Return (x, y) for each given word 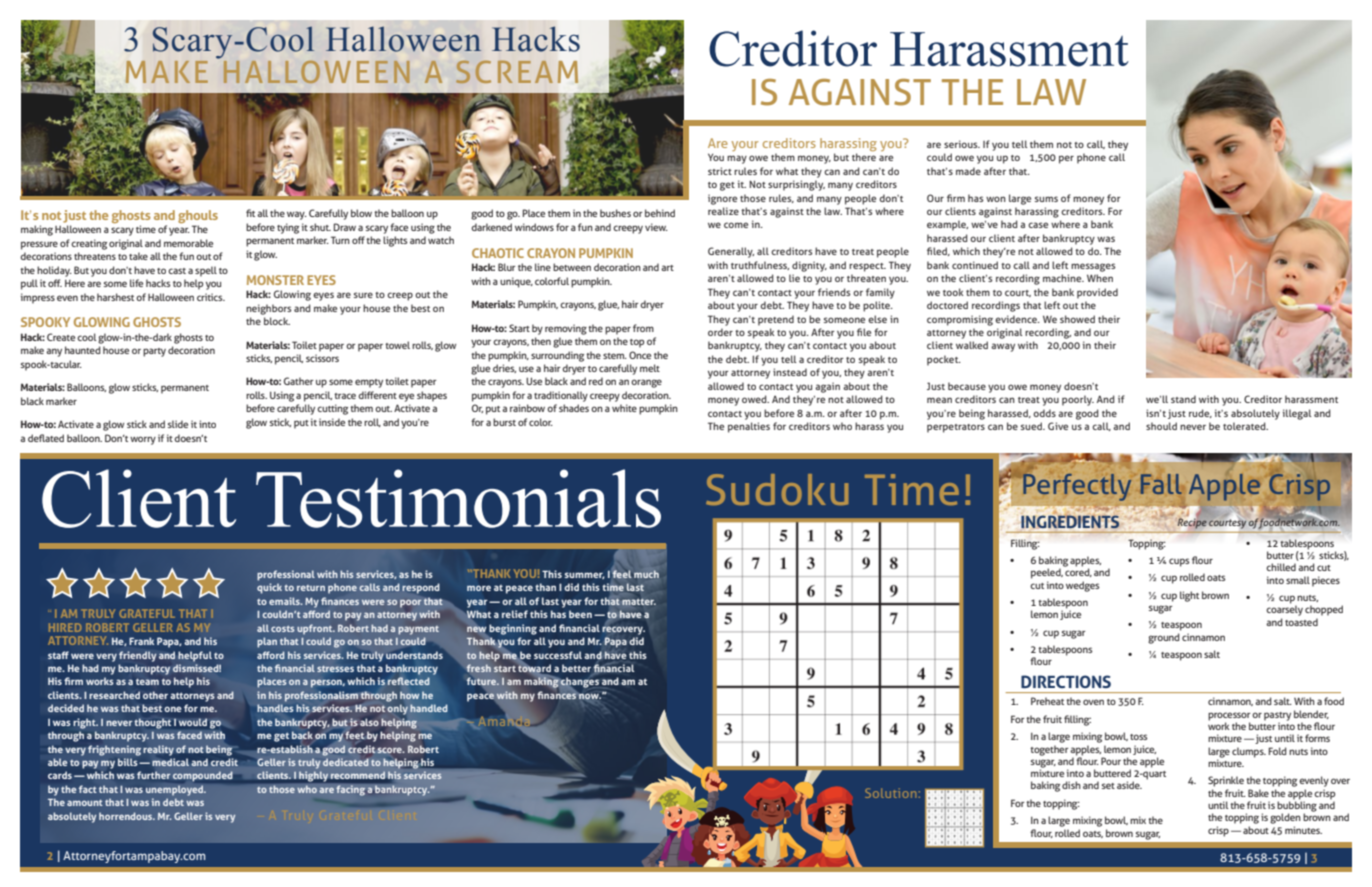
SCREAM (517, 72)
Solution (890, 793)
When (1100, 278)
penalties (749, 427)
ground (1164, 638)
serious (962, 144)
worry (143, 440)
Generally (731, 252)
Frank (141, 641)
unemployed (175, 790)
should (1161, 426)
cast (177, 271)
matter (639, 601)
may (737, 159)
